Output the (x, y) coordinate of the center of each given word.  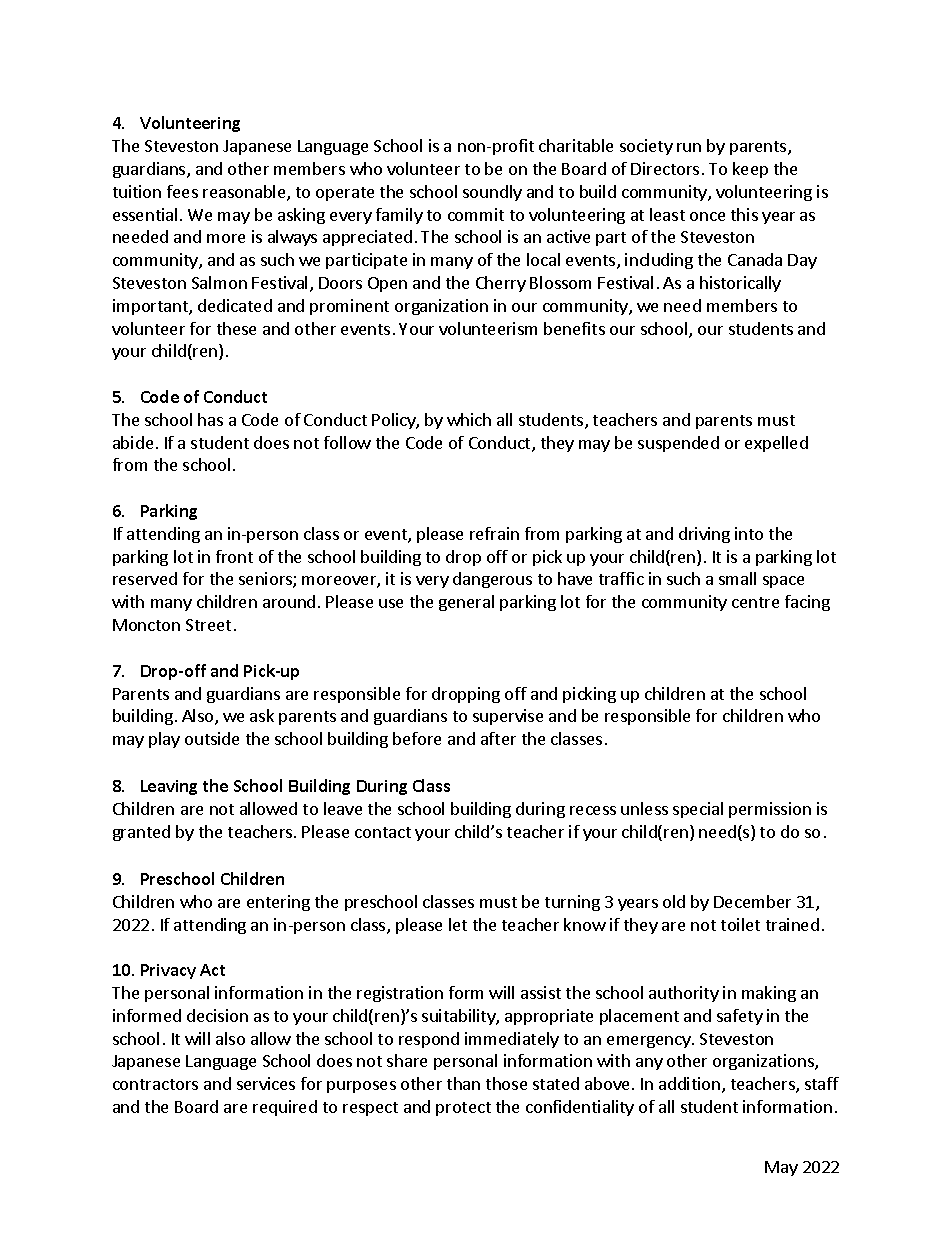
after (498, 738)
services (266, 1083)
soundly (492, 193)
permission (770, 810)
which (469, 419)
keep (750, 170)
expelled (776, 444)
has (210, 419)
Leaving (169, 787)
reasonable (245, 193)
